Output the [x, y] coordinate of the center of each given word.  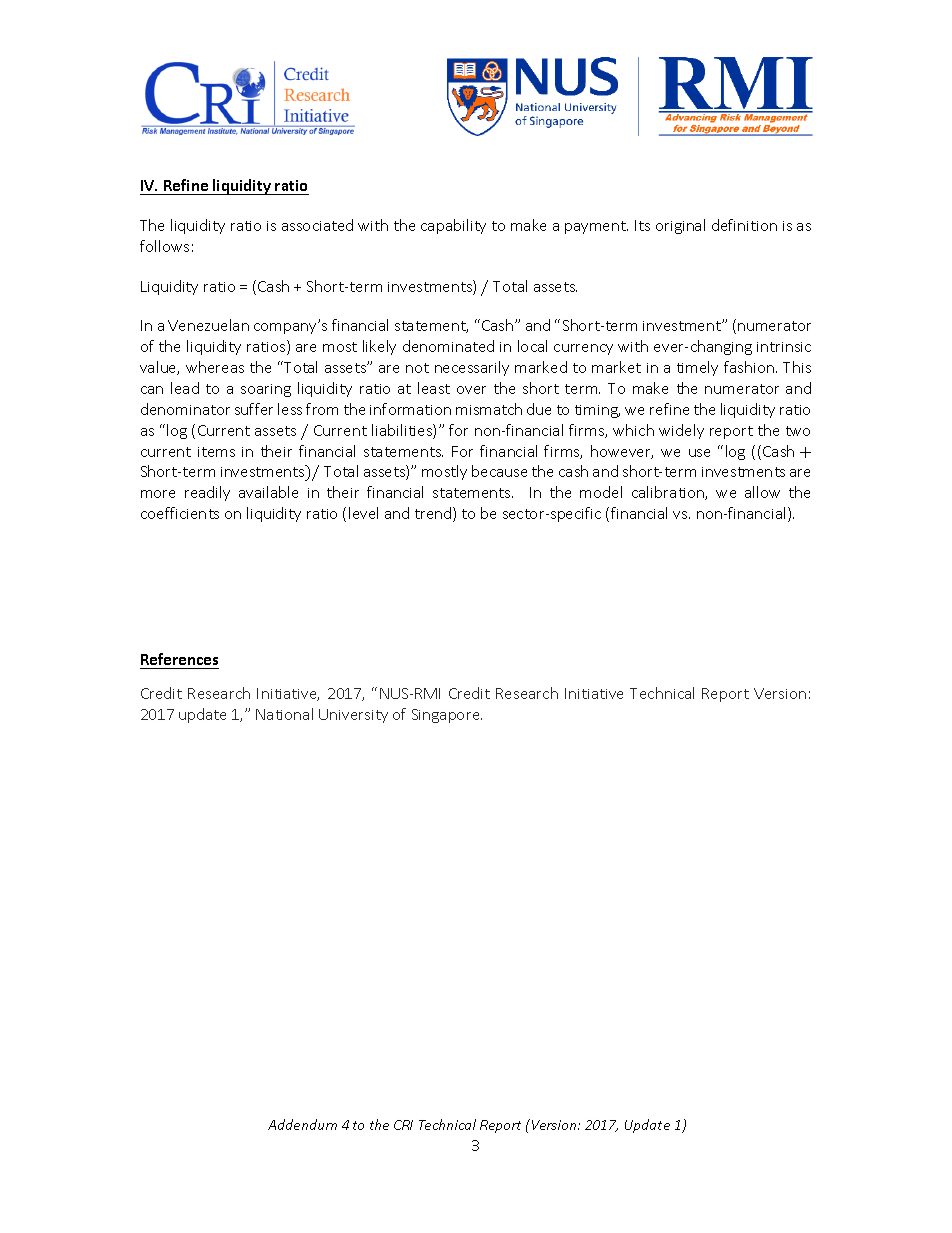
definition [744, 225]
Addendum [302, 1124]
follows [164, 246]
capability [453, 226]
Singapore [447, 716]
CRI [403, 1125]
